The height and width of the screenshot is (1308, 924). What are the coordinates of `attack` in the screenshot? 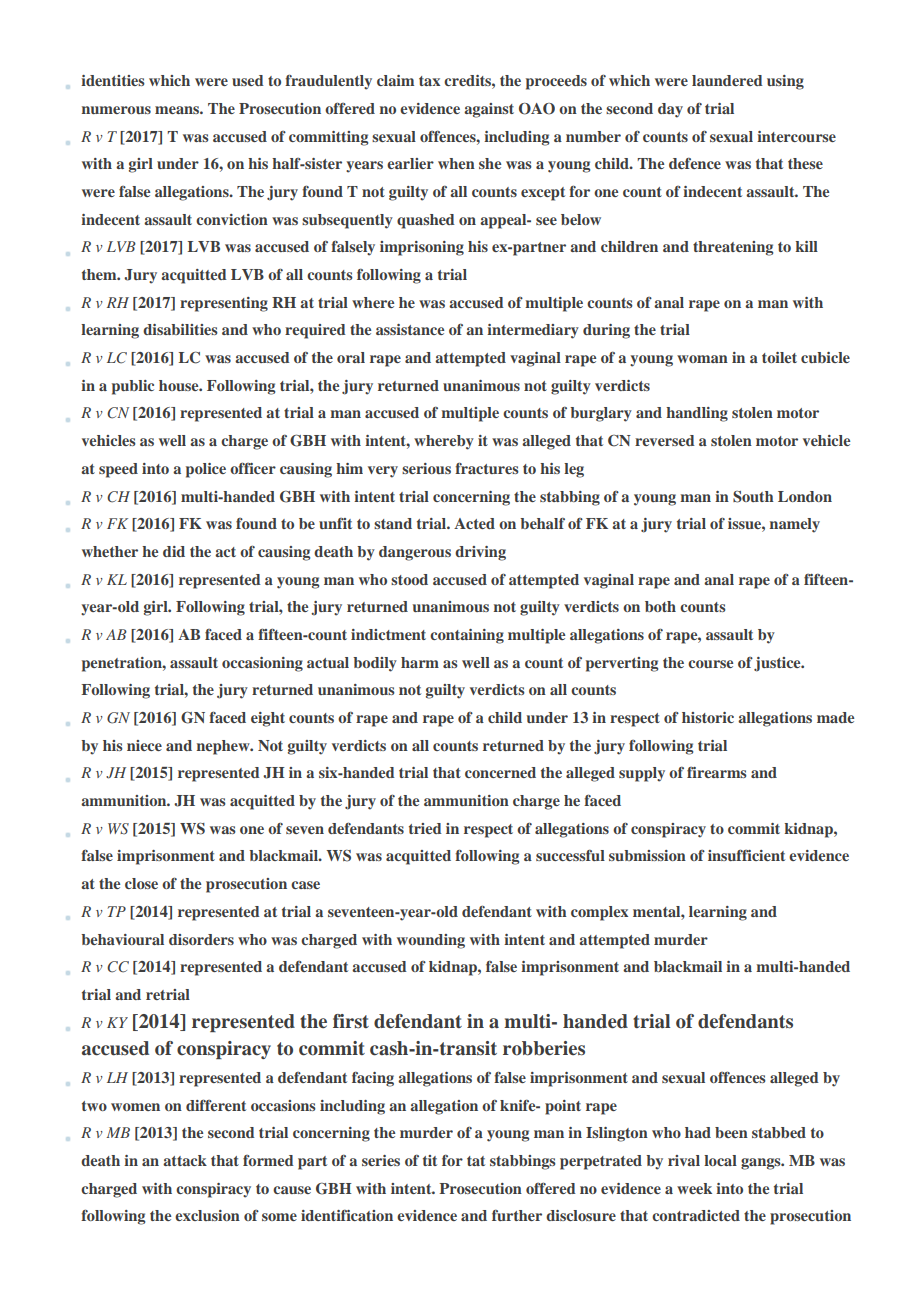 It's located at (185, 1160).
